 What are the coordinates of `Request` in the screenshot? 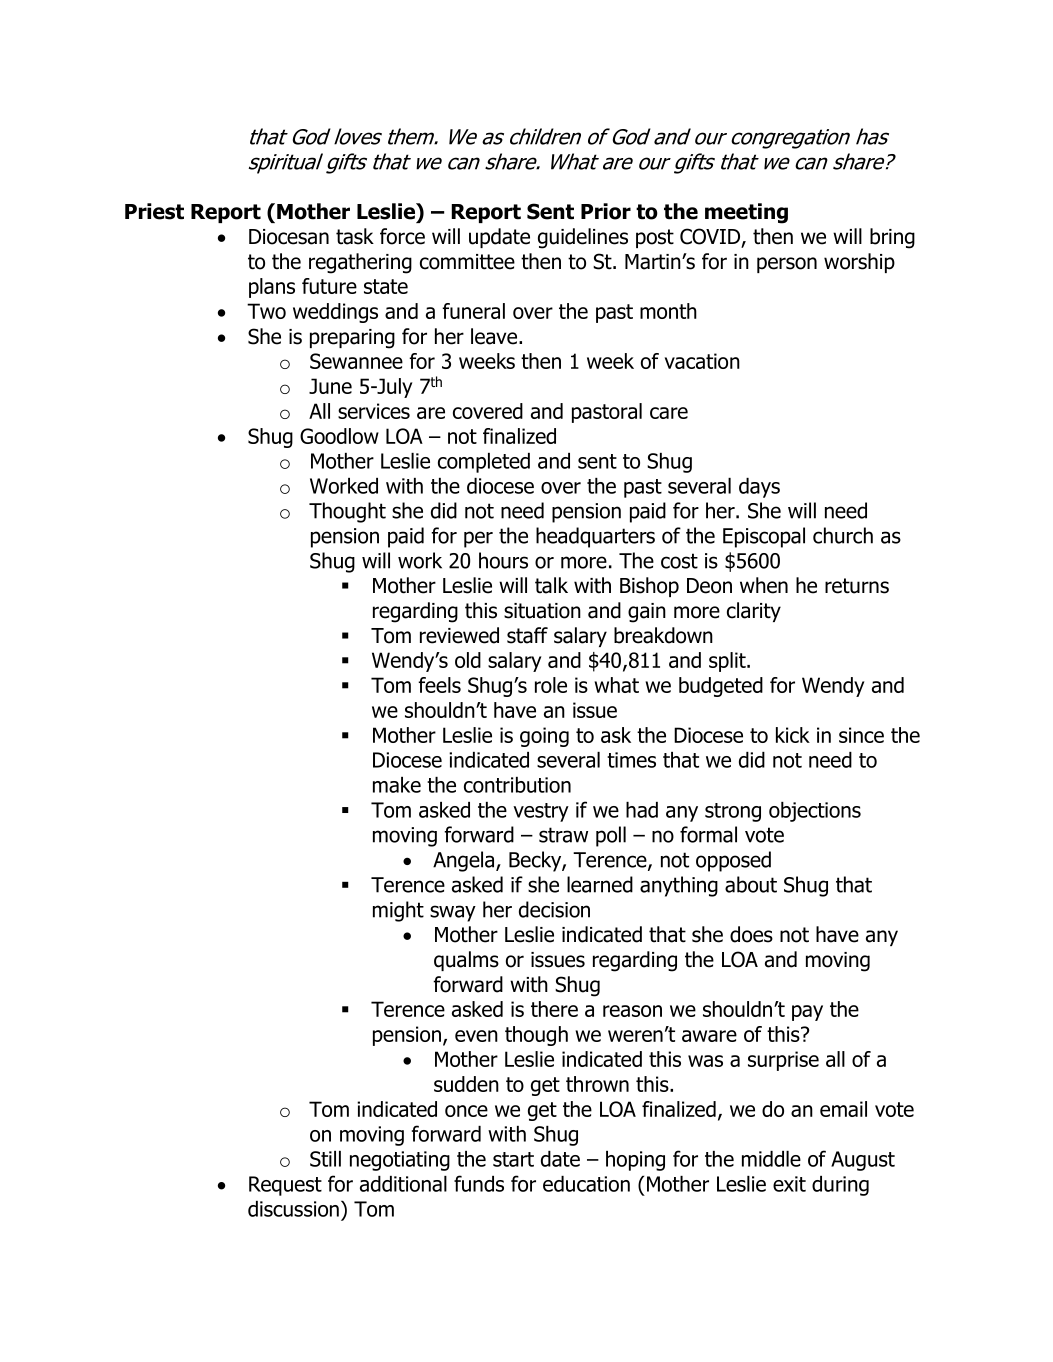 It's located at (285, 1186).
